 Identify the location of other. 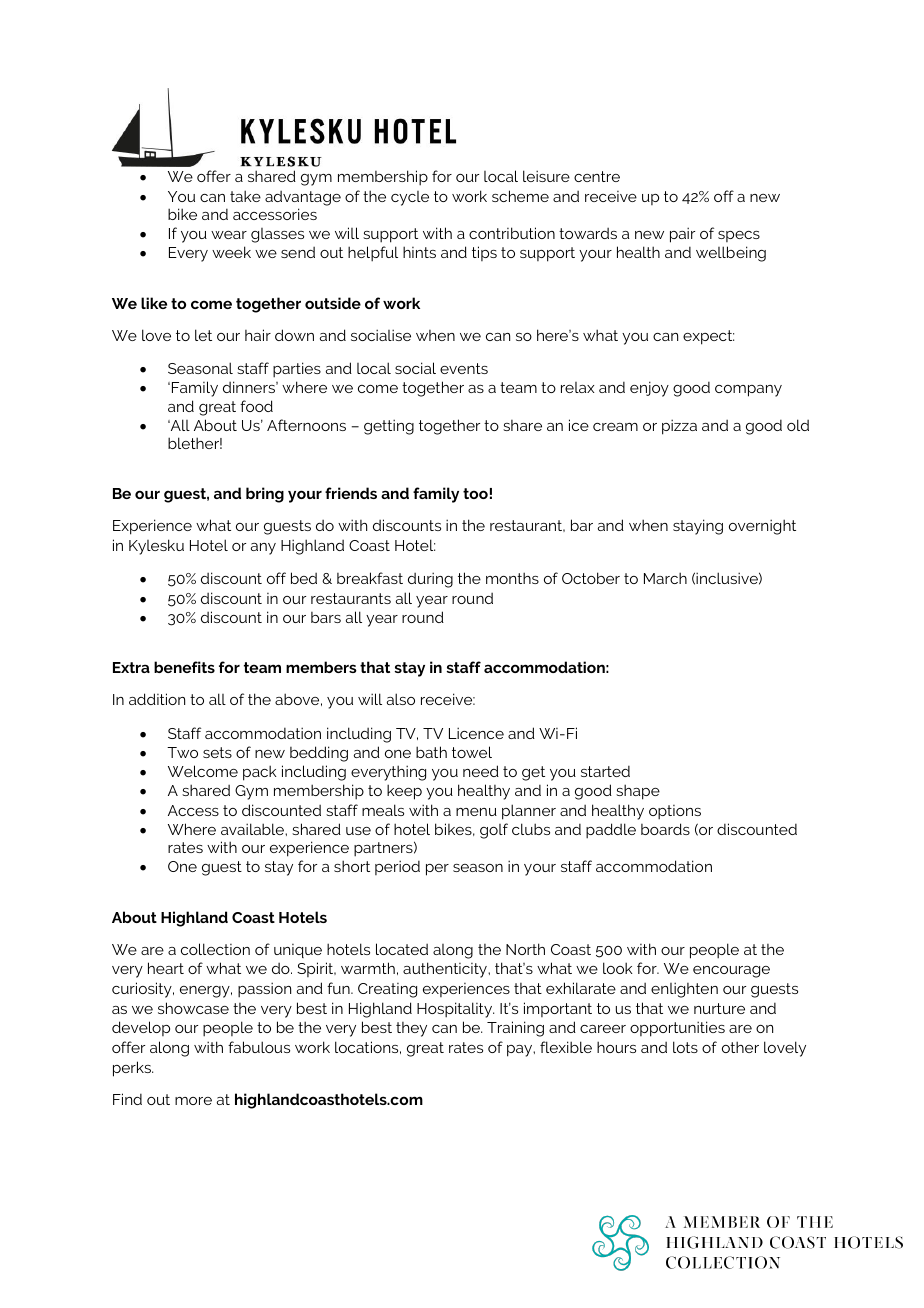
(740, 1047).
